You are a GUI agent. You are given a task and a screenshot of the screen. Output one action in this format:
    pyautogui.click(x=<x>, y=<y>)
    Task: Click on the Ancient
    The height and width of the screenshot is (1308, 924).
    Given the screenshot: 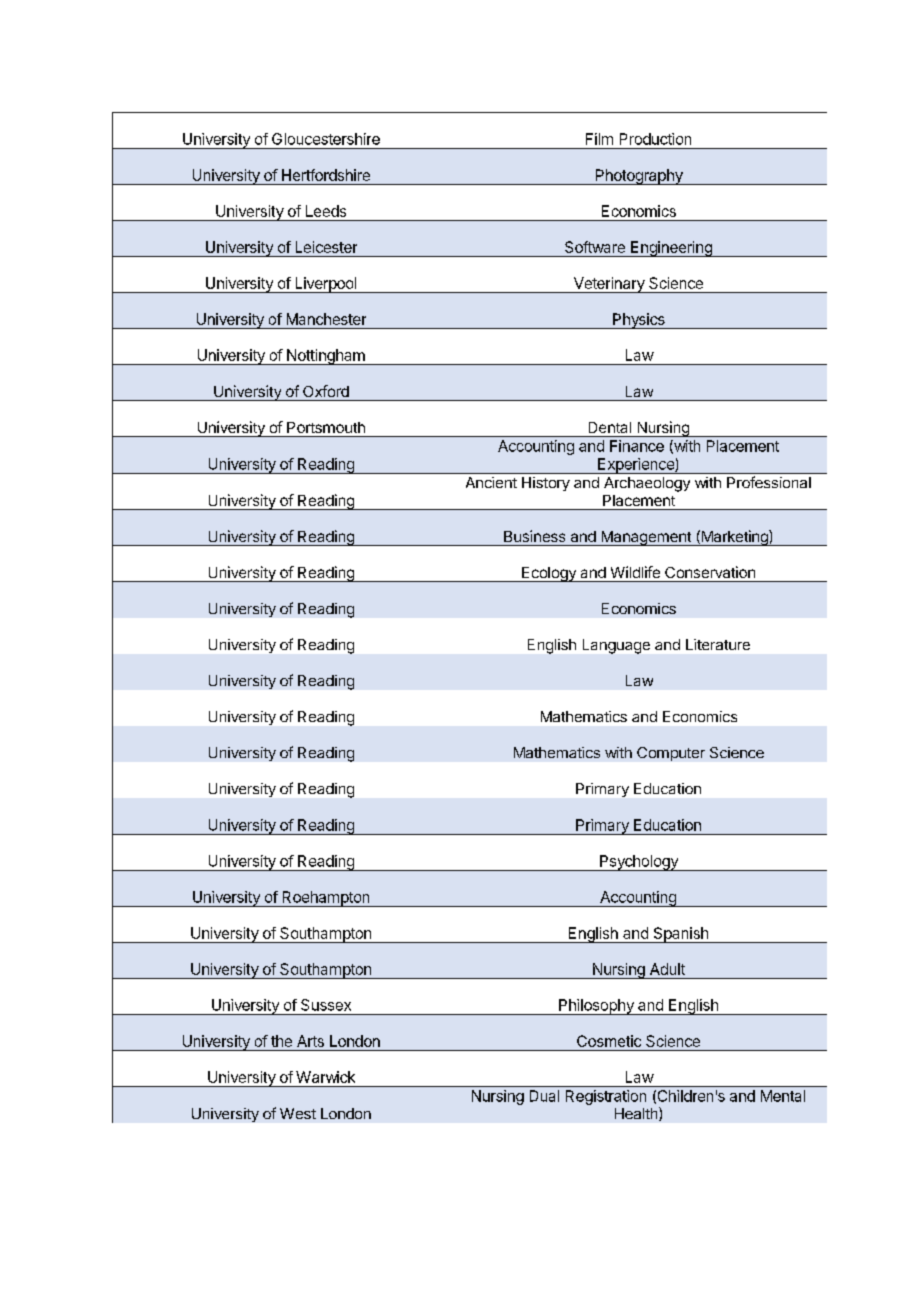 What is the action you would take?
    pyautogui.click(x=491, y=482)
